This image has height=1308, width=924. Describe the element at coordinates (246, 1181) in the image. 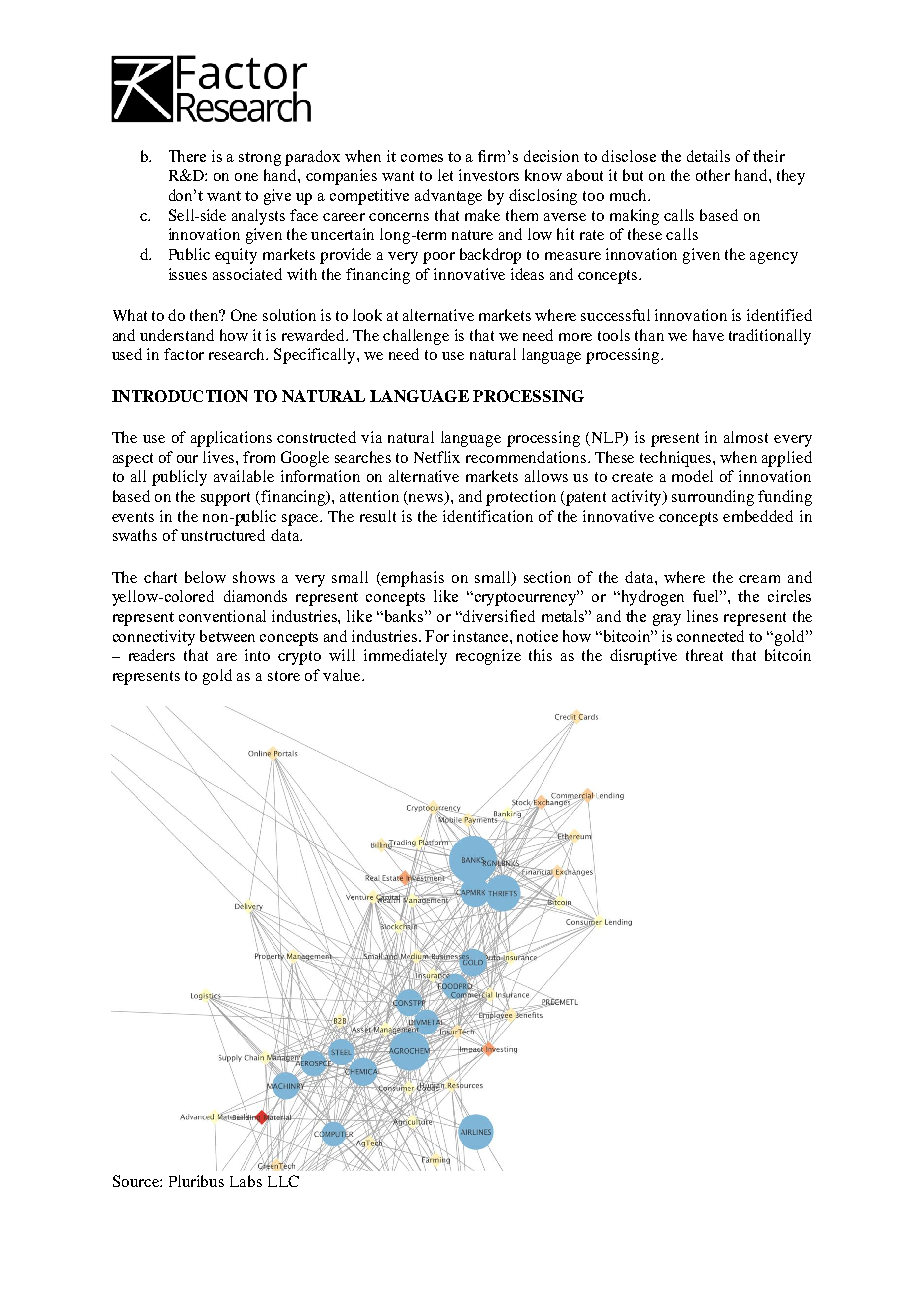

I see `Labs` at that location.
